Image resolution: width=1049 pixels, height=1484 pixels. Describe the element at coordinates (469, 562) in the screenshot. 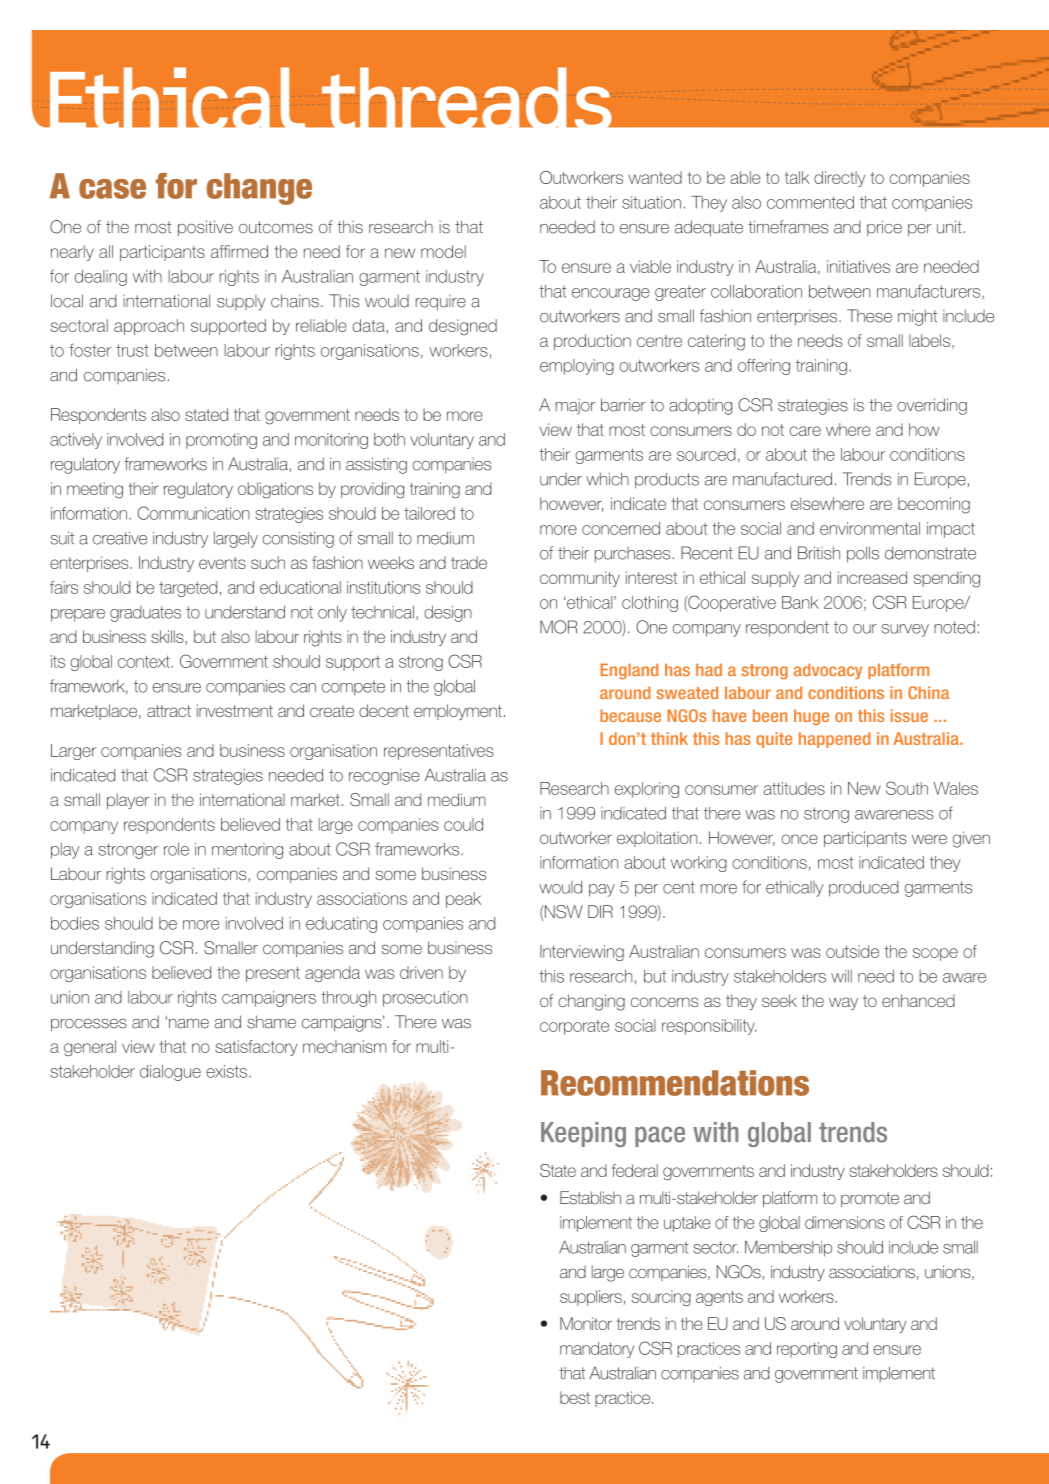

I see `trade` at that location.
